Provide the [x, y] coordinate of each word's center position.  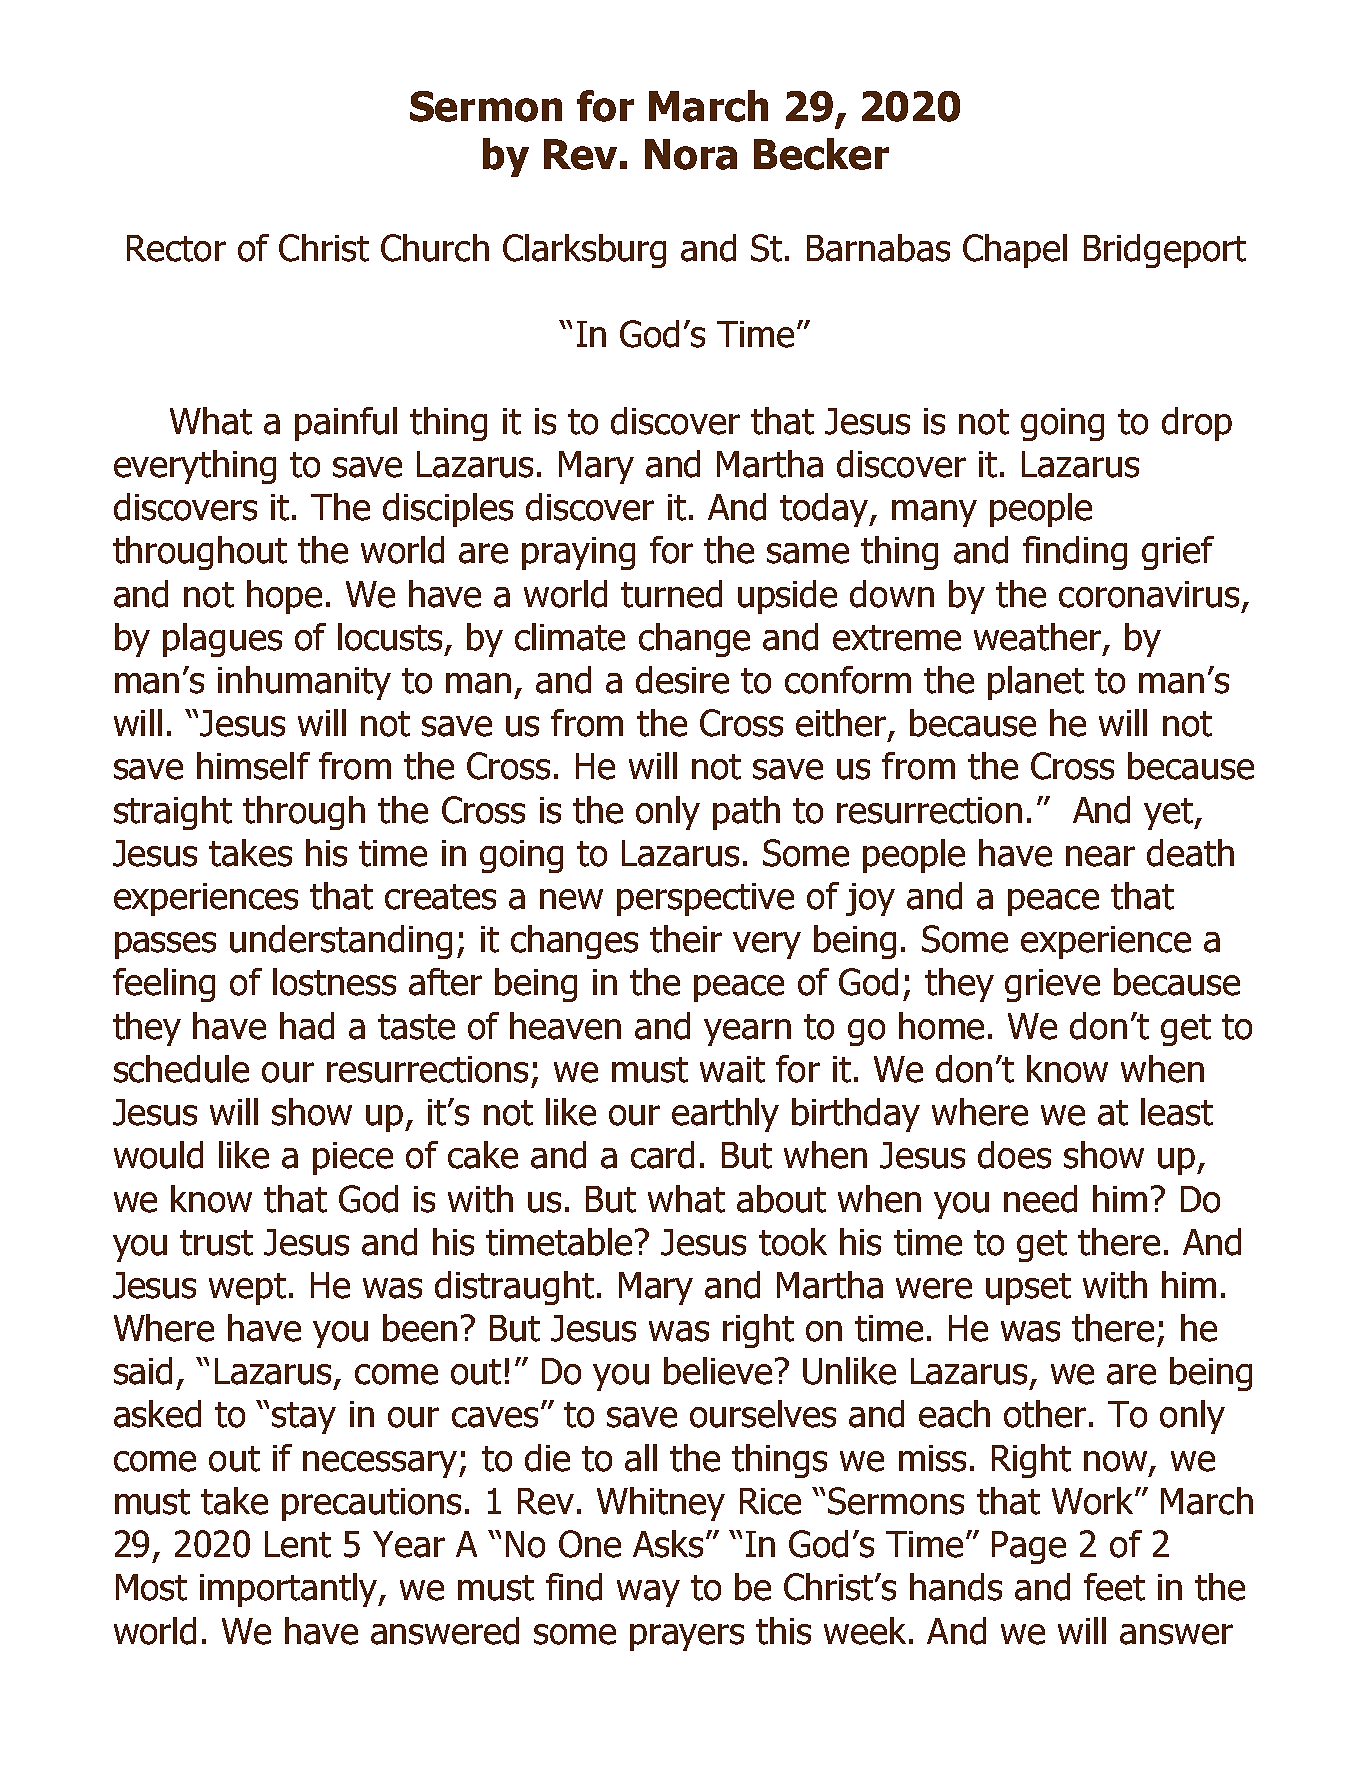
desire [682, 680]
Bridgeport [1165, 251]
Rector [176, 248]
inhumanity [304, 683]
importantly [290, 1590]
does [1014, 1155]
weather [1039, 638]
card [662, 1155]
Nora [691, 154]
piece [353, 1158]
